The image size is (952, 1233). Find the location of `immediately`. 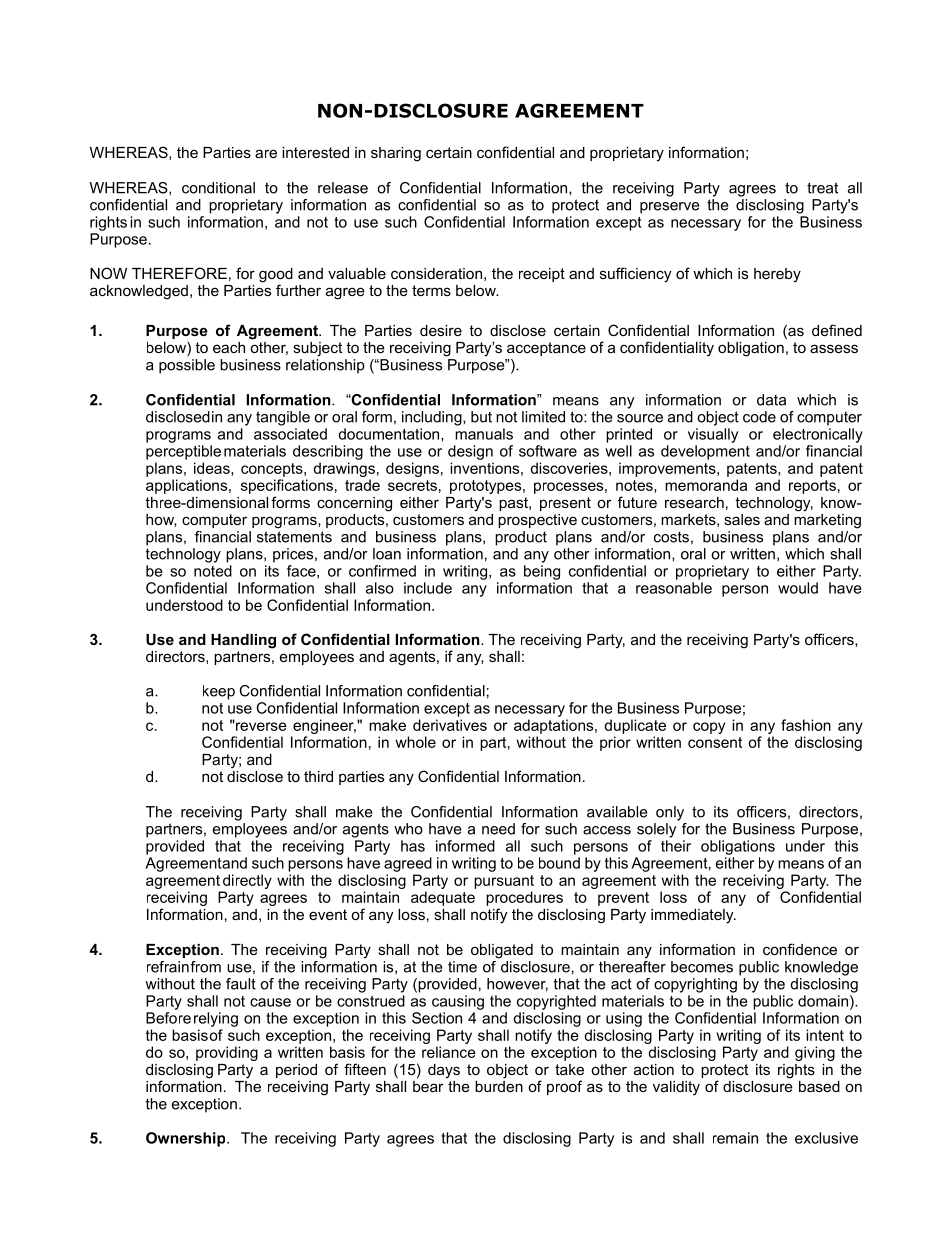

immediately is located at coordinates (693, 916).
